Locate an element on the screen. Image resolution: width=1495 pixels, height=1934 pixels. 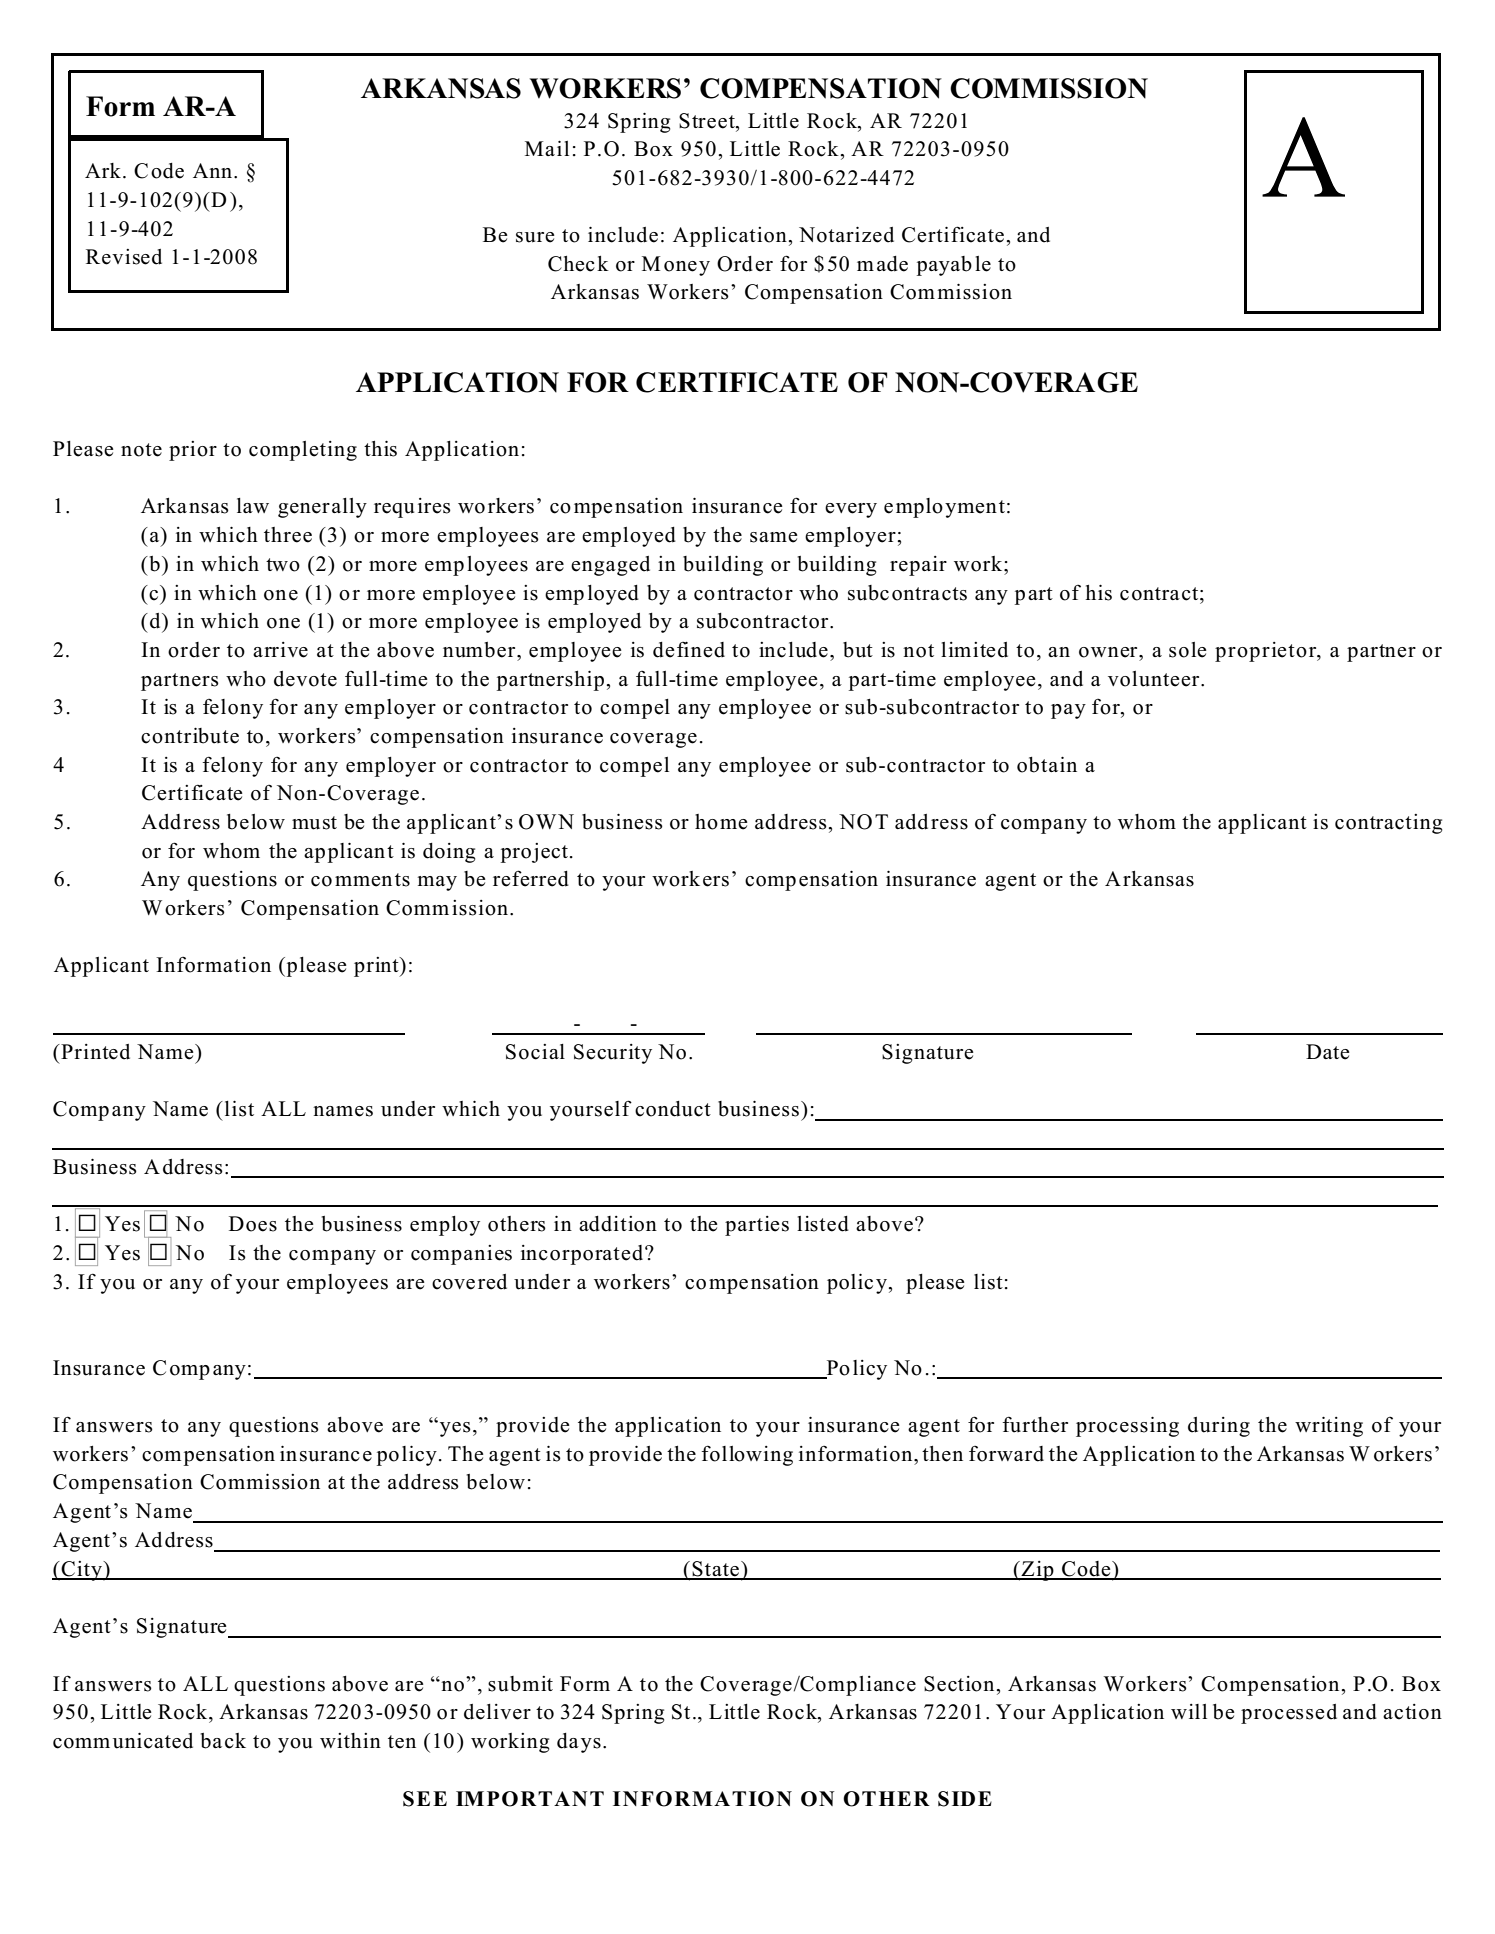
Does is located at coordinates (253, 1224).
